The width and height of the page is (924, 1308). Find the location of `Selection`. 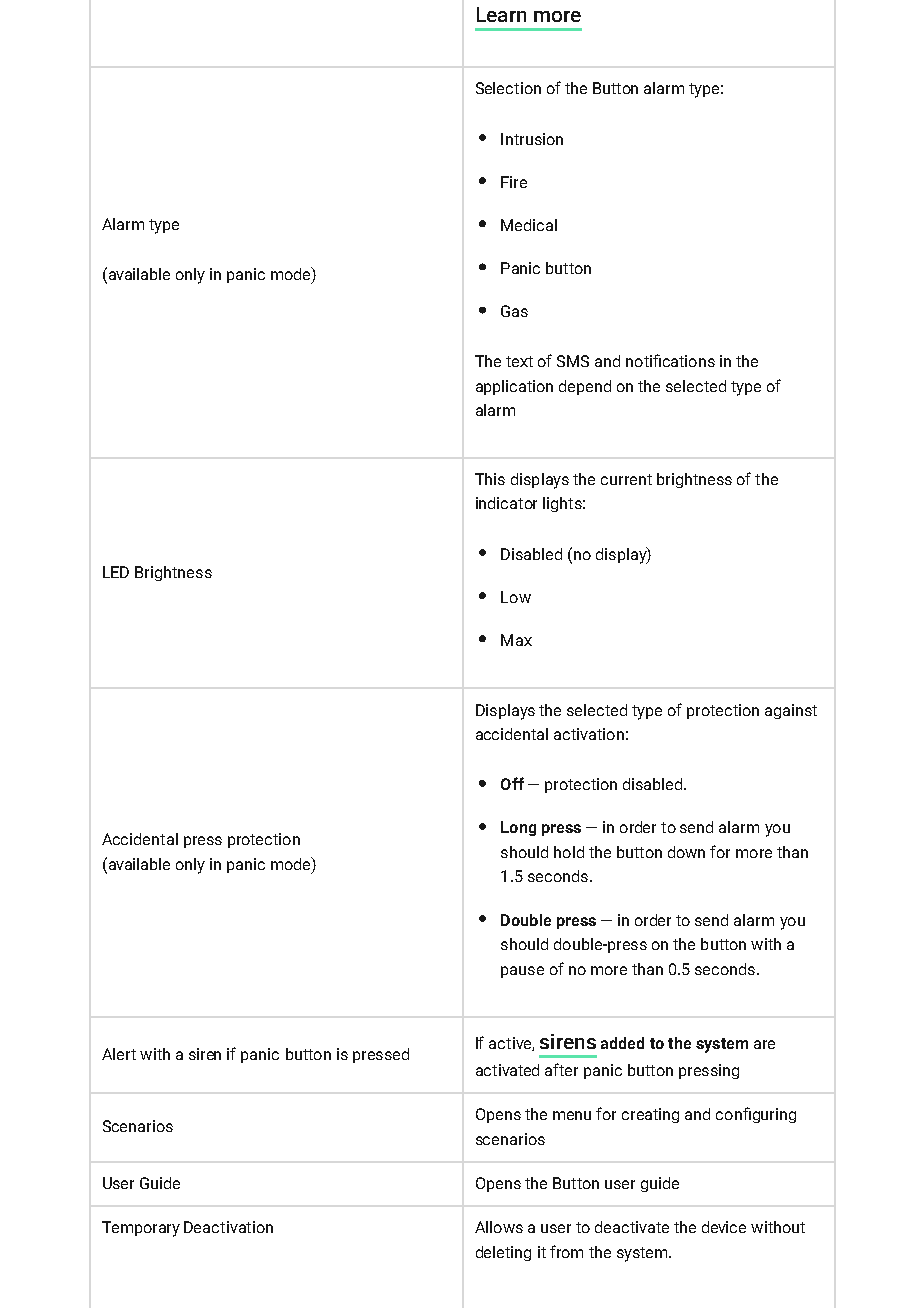

Selection is located at coordinates (508, 88).
